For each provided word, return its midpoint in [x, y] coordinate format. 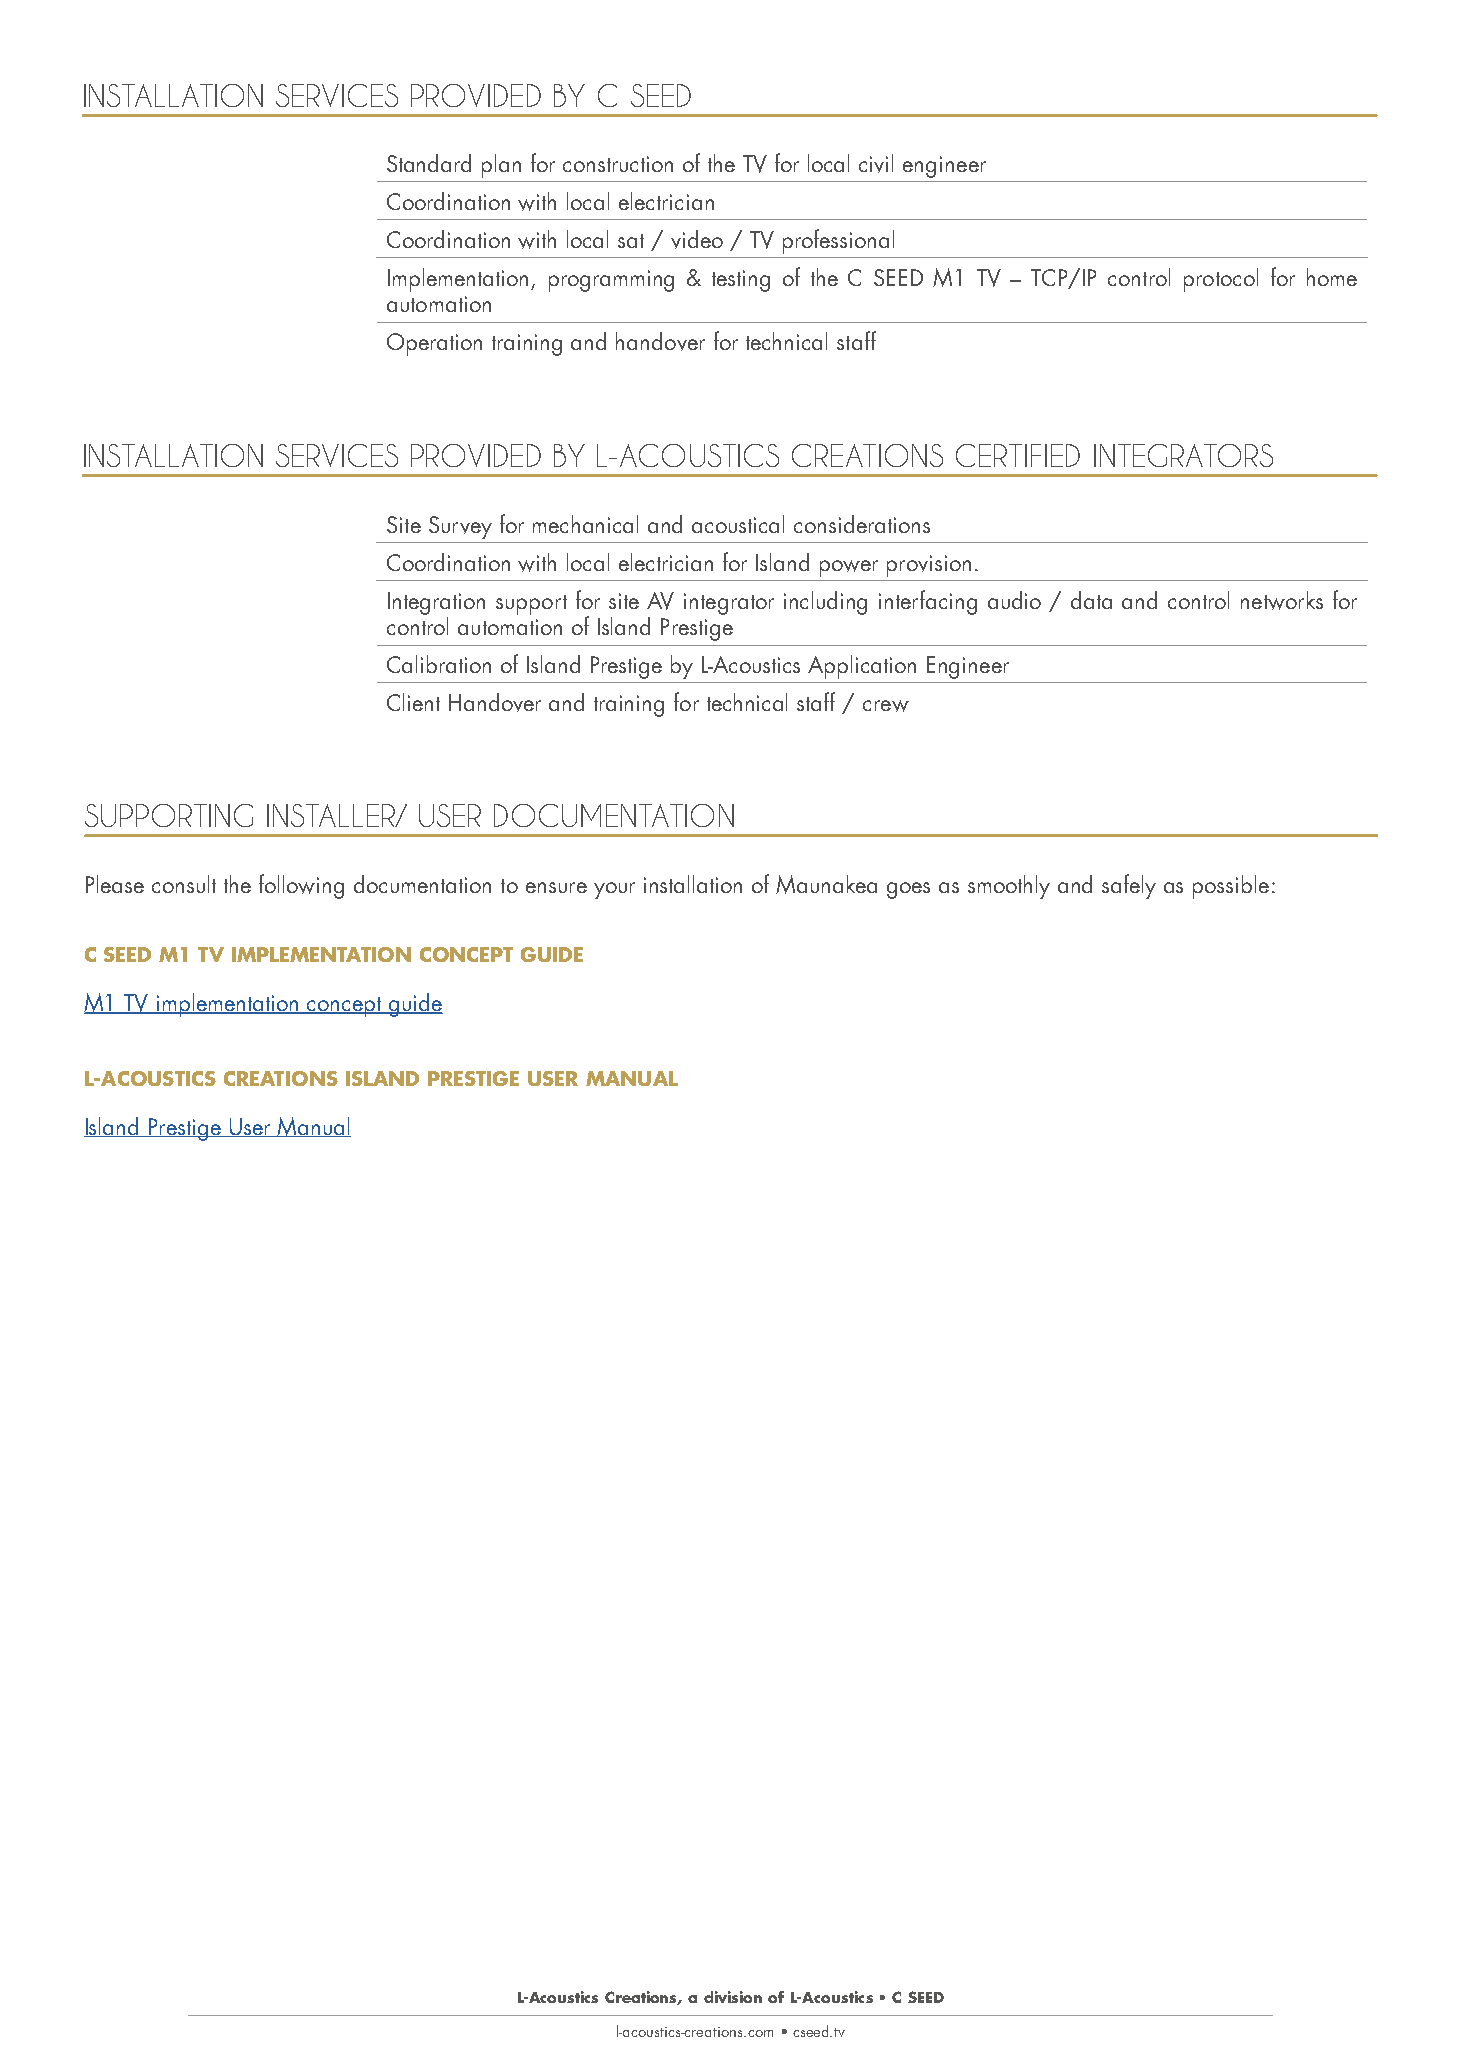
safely [1129, 886]
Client [413, 702]
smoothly [1009, 887]
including [825, 603]
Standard [429, 163]
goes [908, 890]
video [697, 239]
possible [1231, 887]
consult [184, 884]
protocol [1221, 280]
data [1091, 600]
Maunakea [826, 884]
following [301, 886]
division [733, 1997]
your [614, 890]
